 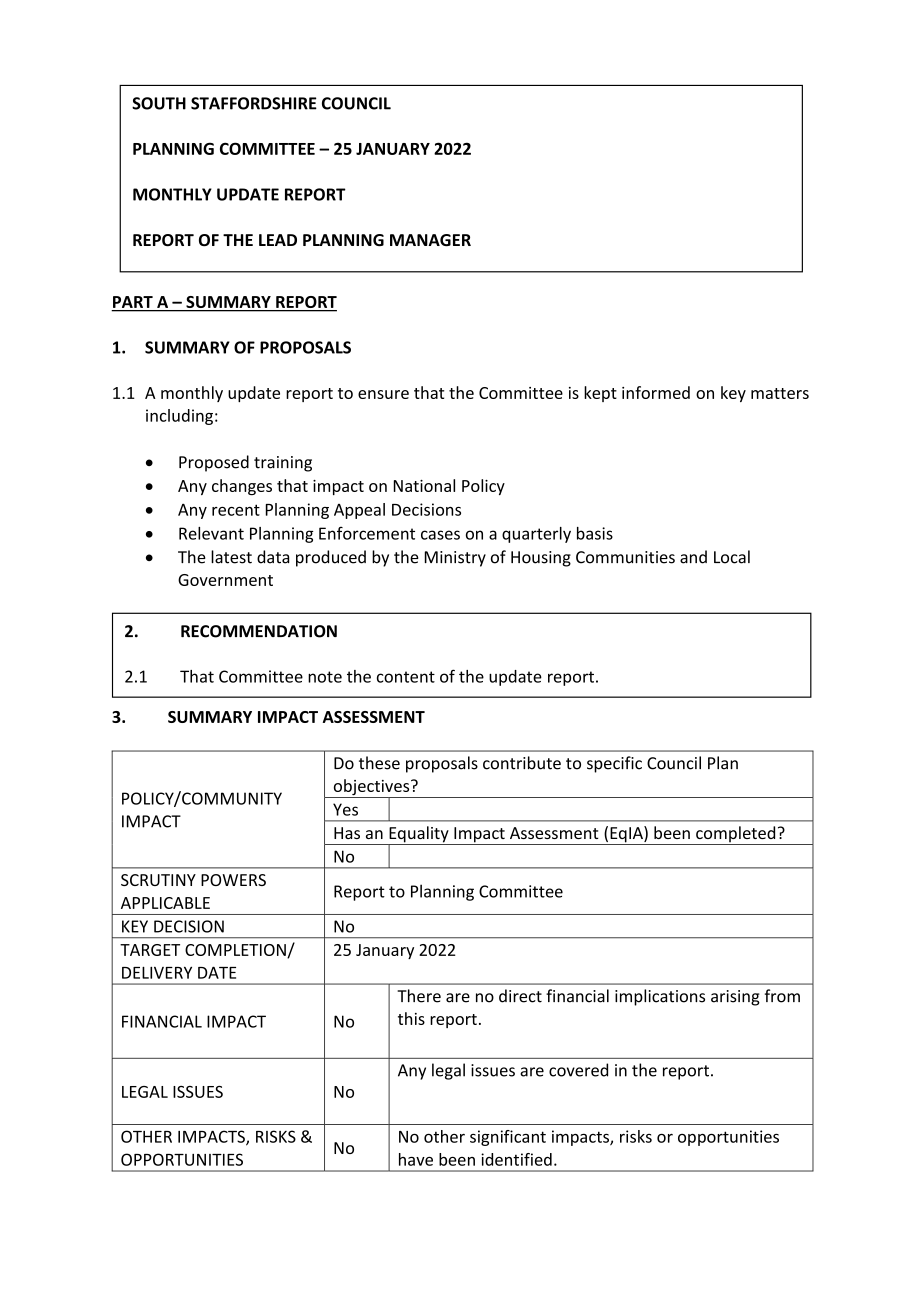 What do you see at coordinates (254, 103) in the page?
I see `STAFFORDSHIRE` at bounding box center [254, 103].
